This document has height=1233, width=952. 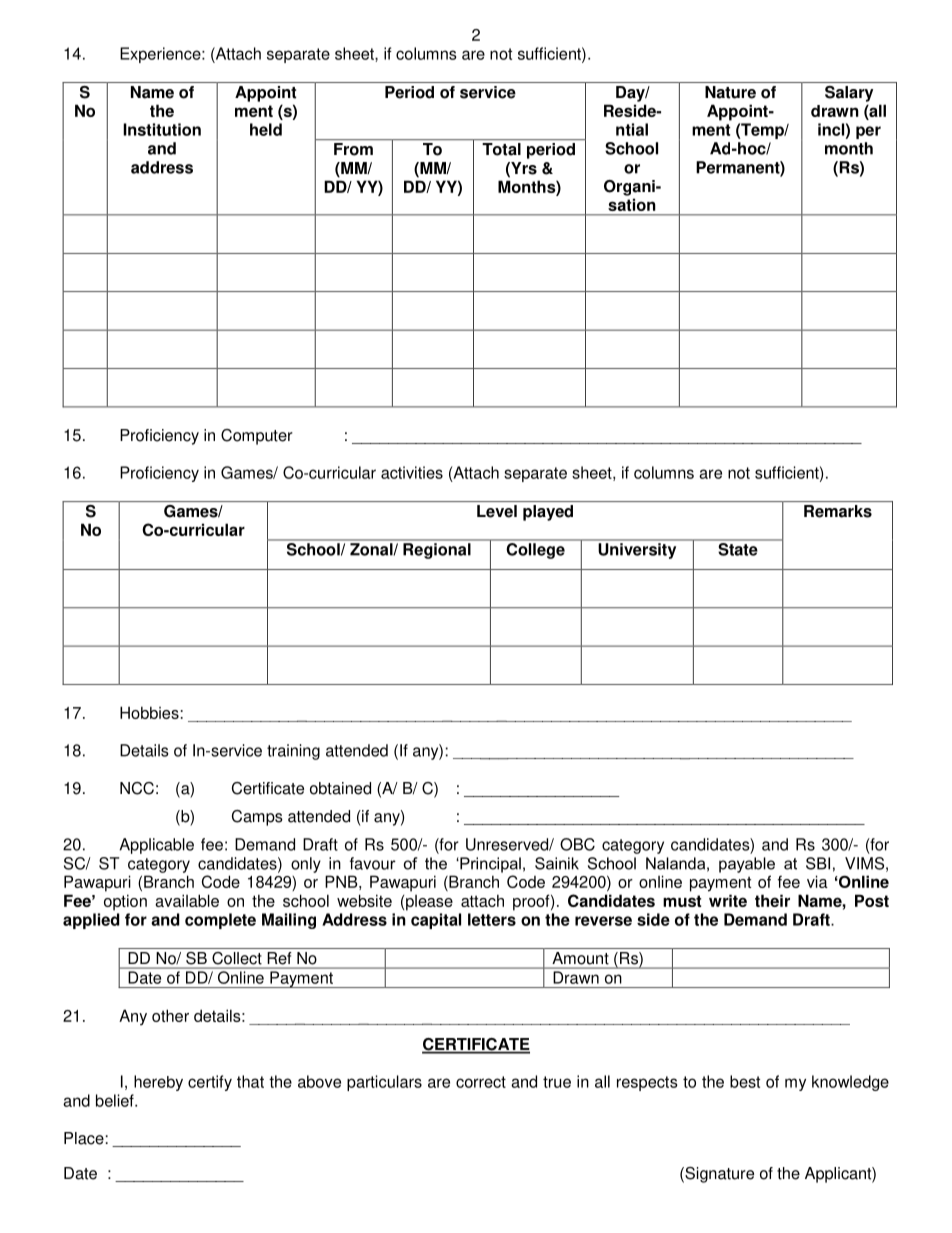 I want to click on Regional, so click(x=437, y=551).
